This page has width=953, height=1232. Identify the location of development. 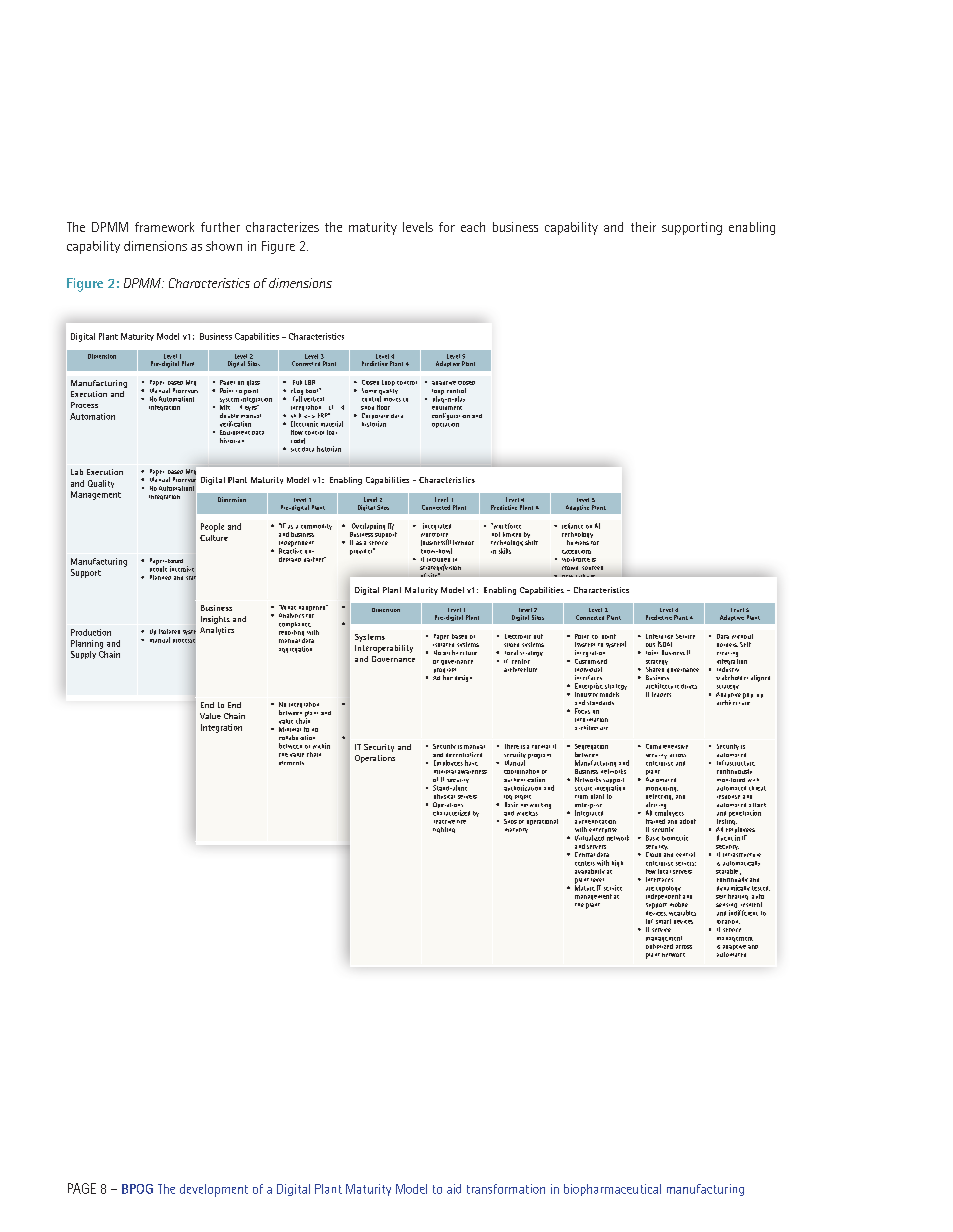
(214, 1190).
